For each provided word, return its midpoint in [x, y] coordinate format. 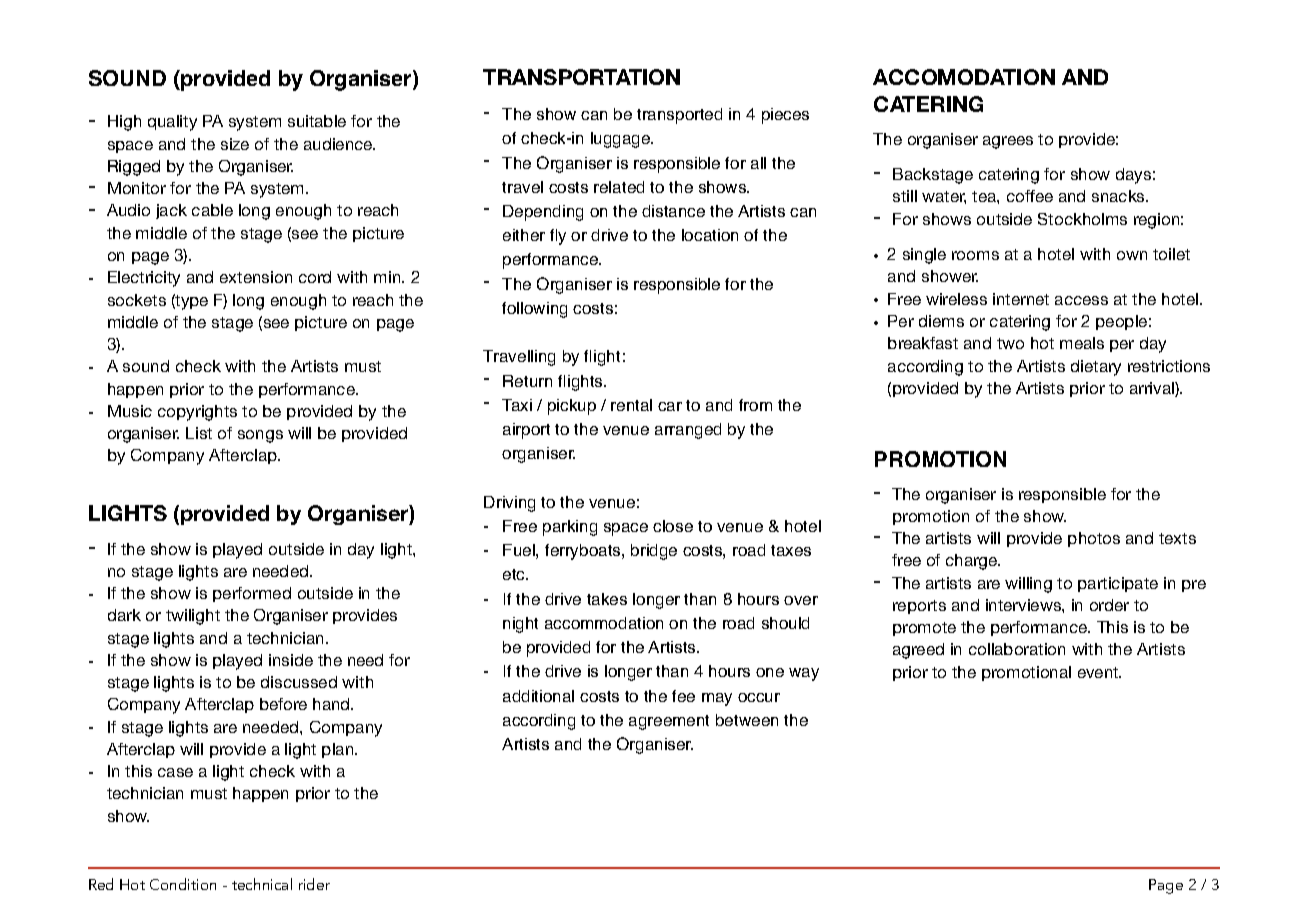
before [283, 704]
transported [679, 116]
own [1132, 255]
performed [252, 594]
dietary [1096, 368]
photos [1094, 539]
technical [262, 884]
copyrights [197, 413]
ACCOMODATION [964, 77]
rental [631, 405]
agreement [669, 722]
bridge [654, 552]
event [1099, 672]
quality [172, 123]
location [710, 235]
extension [256, 277]
